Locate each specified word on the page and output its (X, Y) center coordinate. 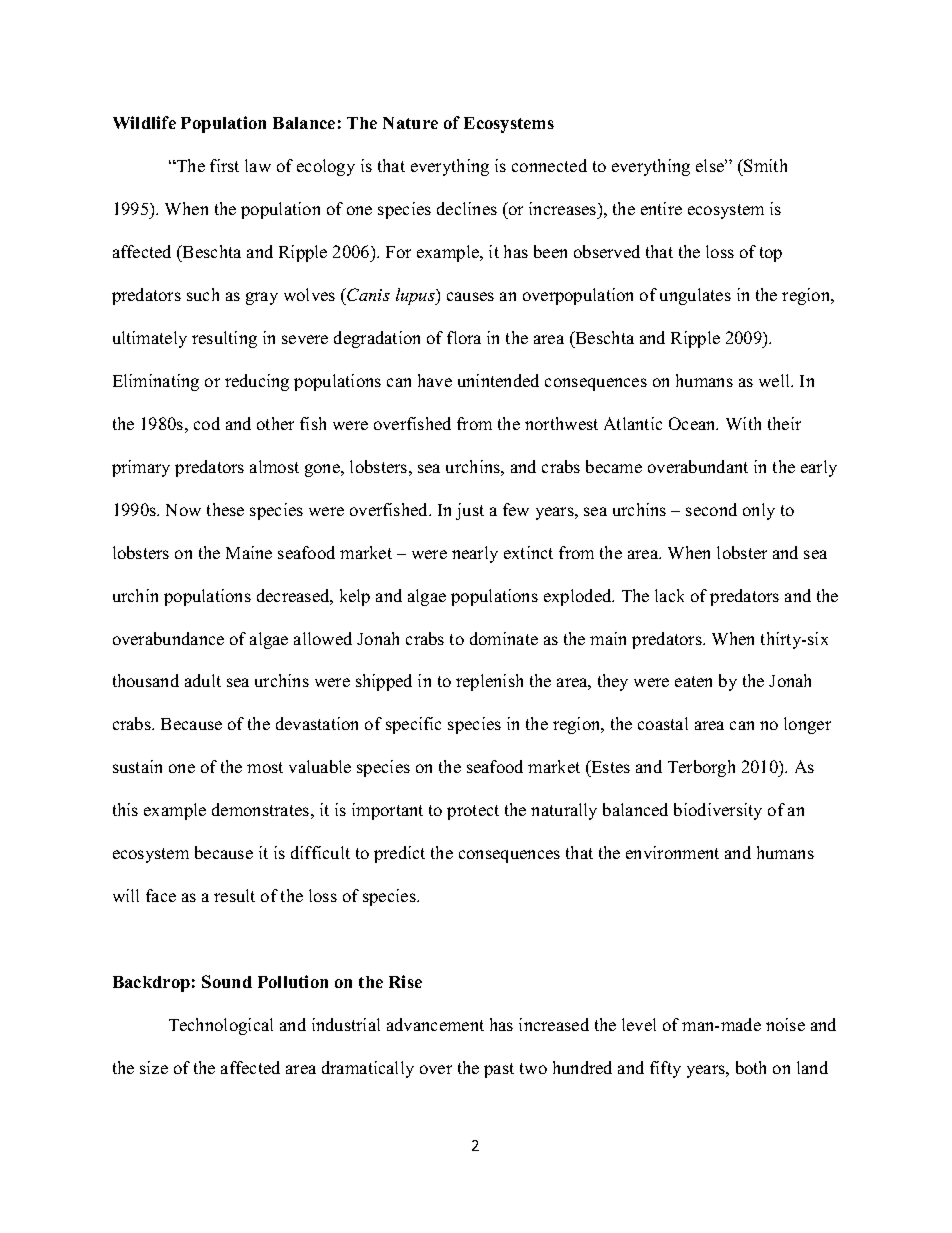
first (224, 165)
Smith (765, 165)
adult (203, 680)
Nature (410, 123)
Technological (221, 1026)
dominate (504, 638)
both (751, 1067)
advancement (435, 1024)
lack (669, 595)
